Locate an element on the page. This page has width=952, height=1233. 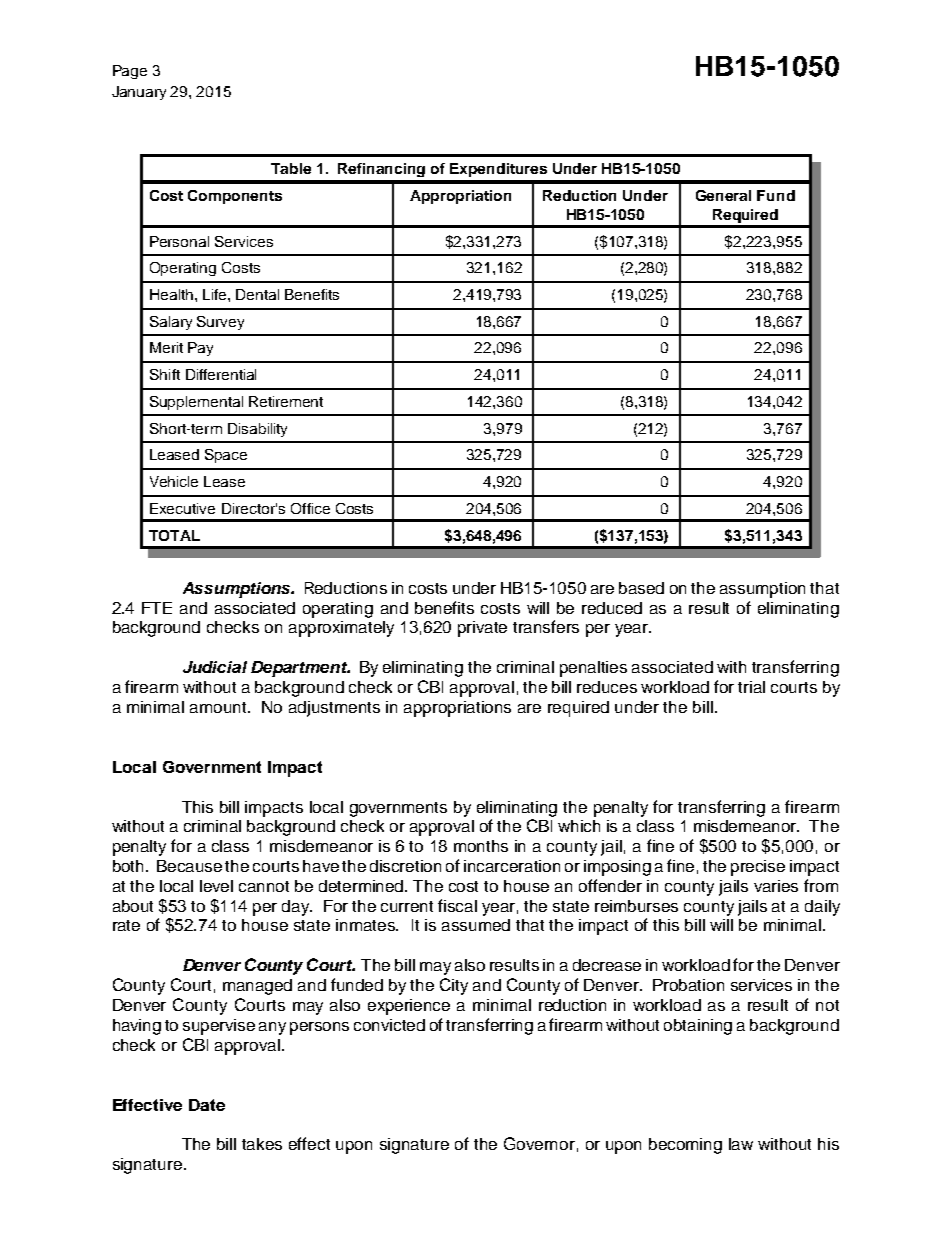
Expenditures is located at coordinates (498, 170).
